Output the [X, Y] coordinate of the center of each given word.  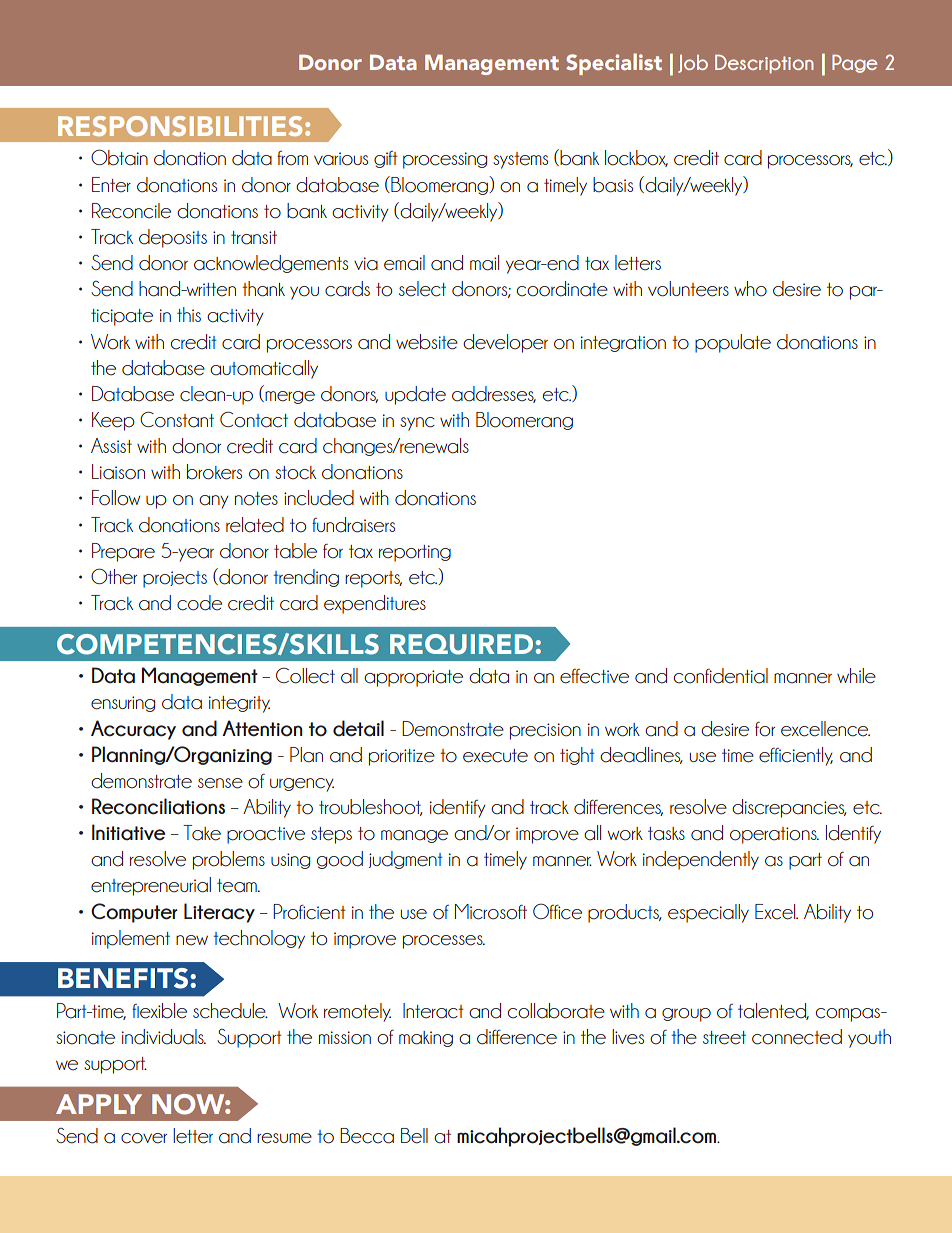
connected [797, 1037]
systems [520, 160]
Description [764, 64]
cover [144, 1138]
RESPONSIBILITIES [180, 126]
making [426, 1039]
